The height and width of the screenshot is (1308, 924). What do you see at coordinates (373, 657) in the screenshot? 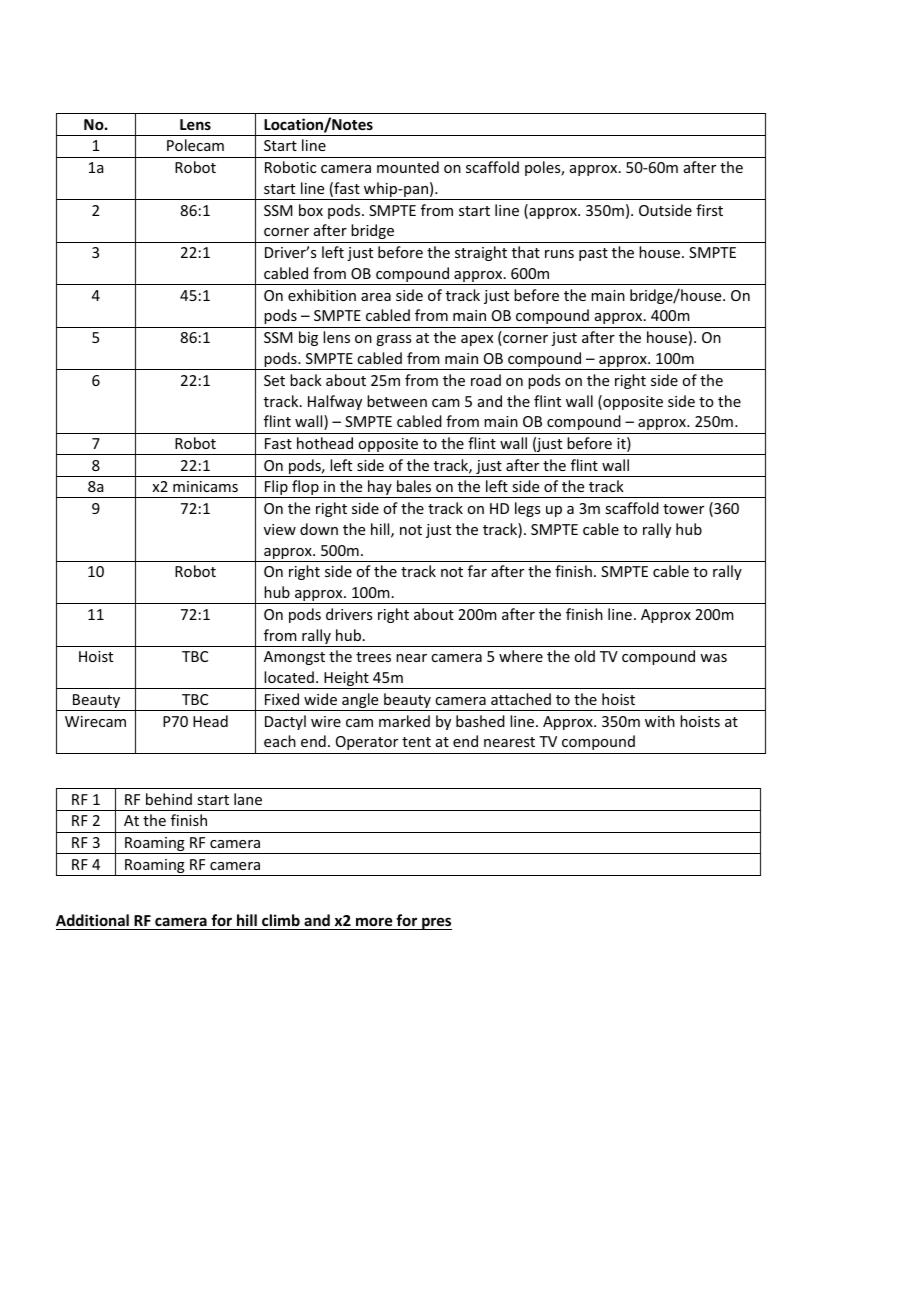
I see `trees` at bounding box center [373, 657].
